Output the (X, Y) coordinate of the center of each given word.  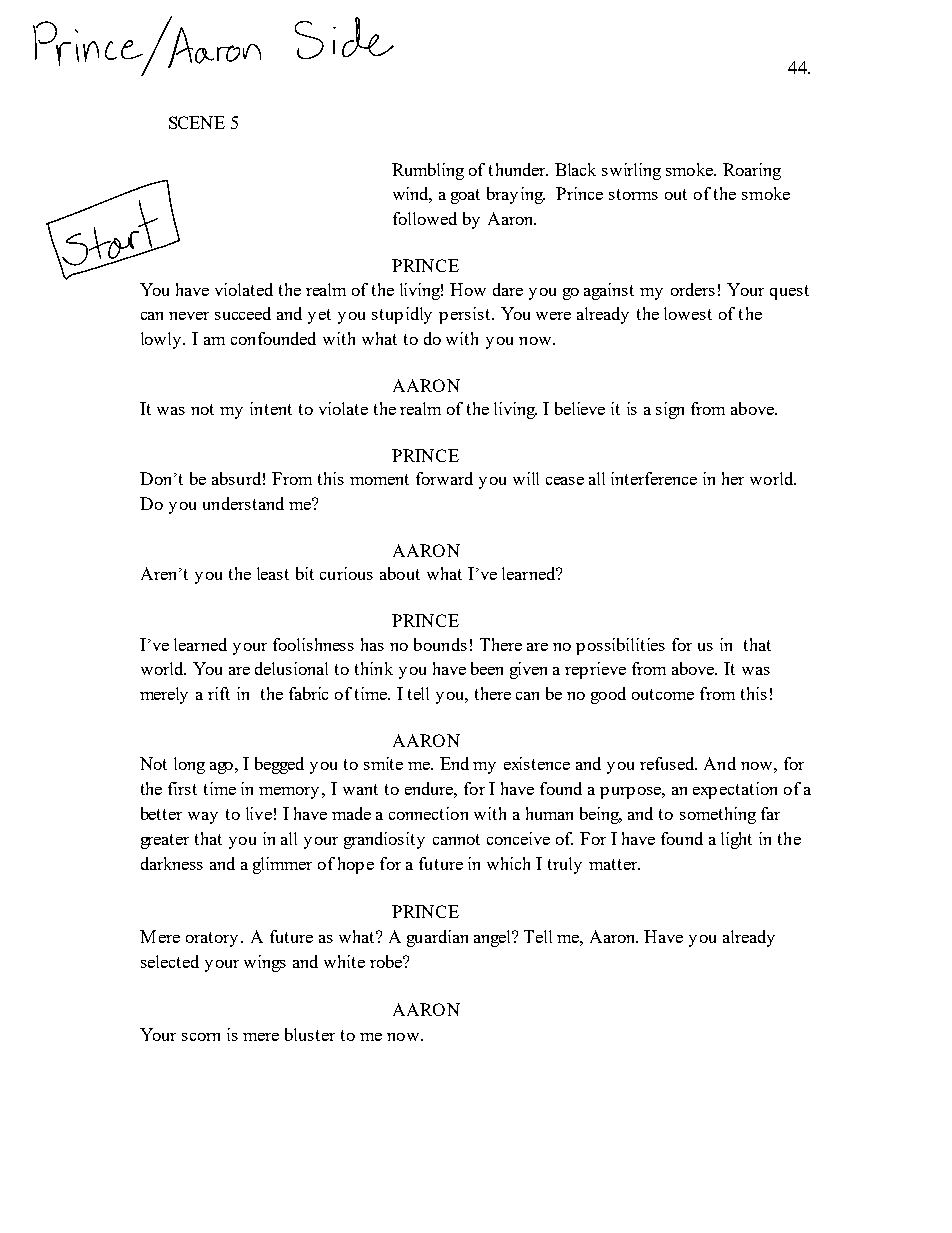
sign (670, 410)
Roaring (752, 171)
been (487, 668)
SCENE (197, 122)
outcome (663, 694)
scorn (201, 1037)
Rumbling (428, 171)
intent (271, 408)
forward (444, 478)
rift (219, 693)
